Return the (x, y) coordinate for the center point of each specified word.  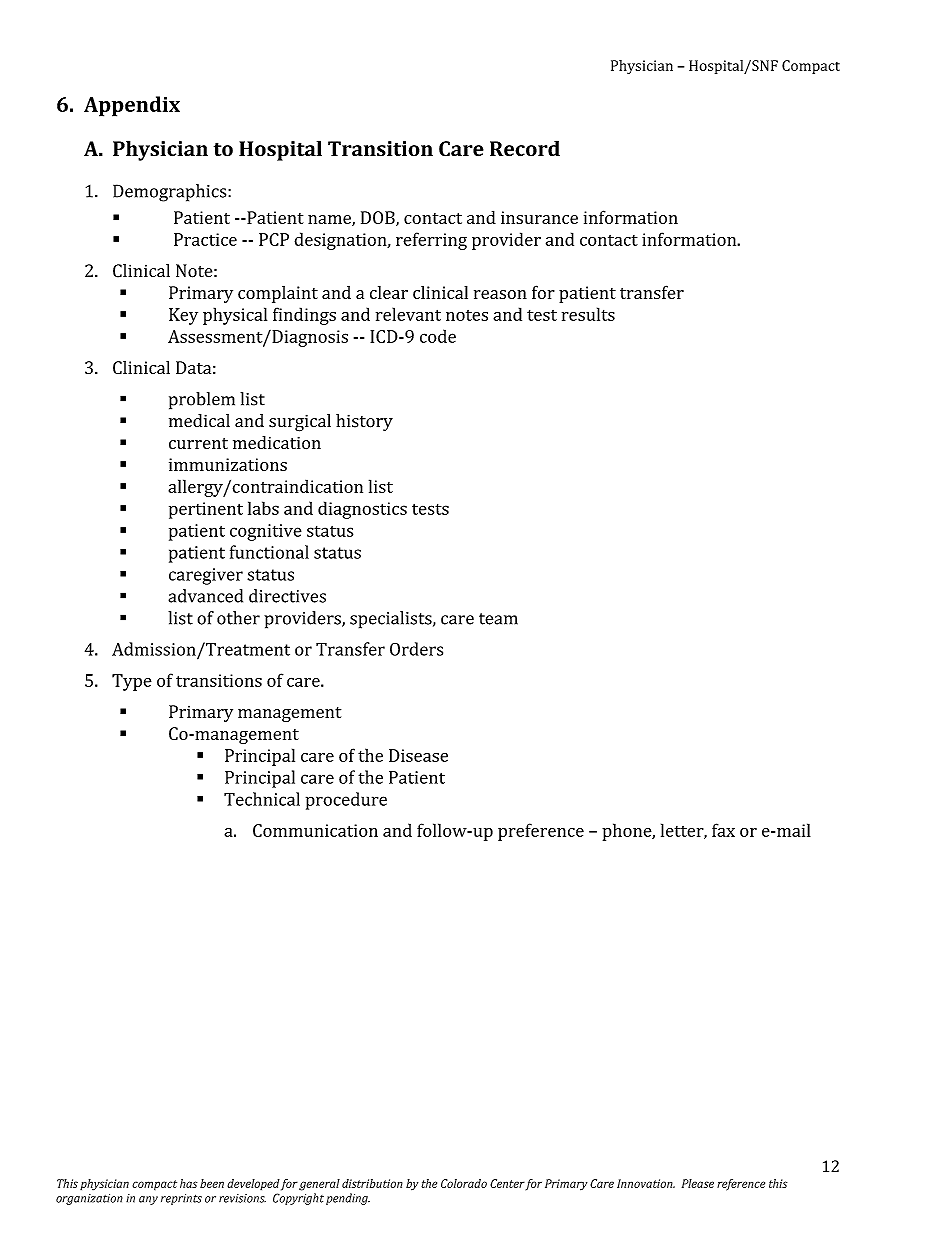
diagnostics (362, 510)
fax (723, 830)
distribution (372, 1183)
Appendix (132, 106)
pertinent (206, 510)
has (188, 1183)
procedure (346, 801)
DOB (379, 218)
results (588, 314)
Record (525, 148)
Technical (262, 799)
